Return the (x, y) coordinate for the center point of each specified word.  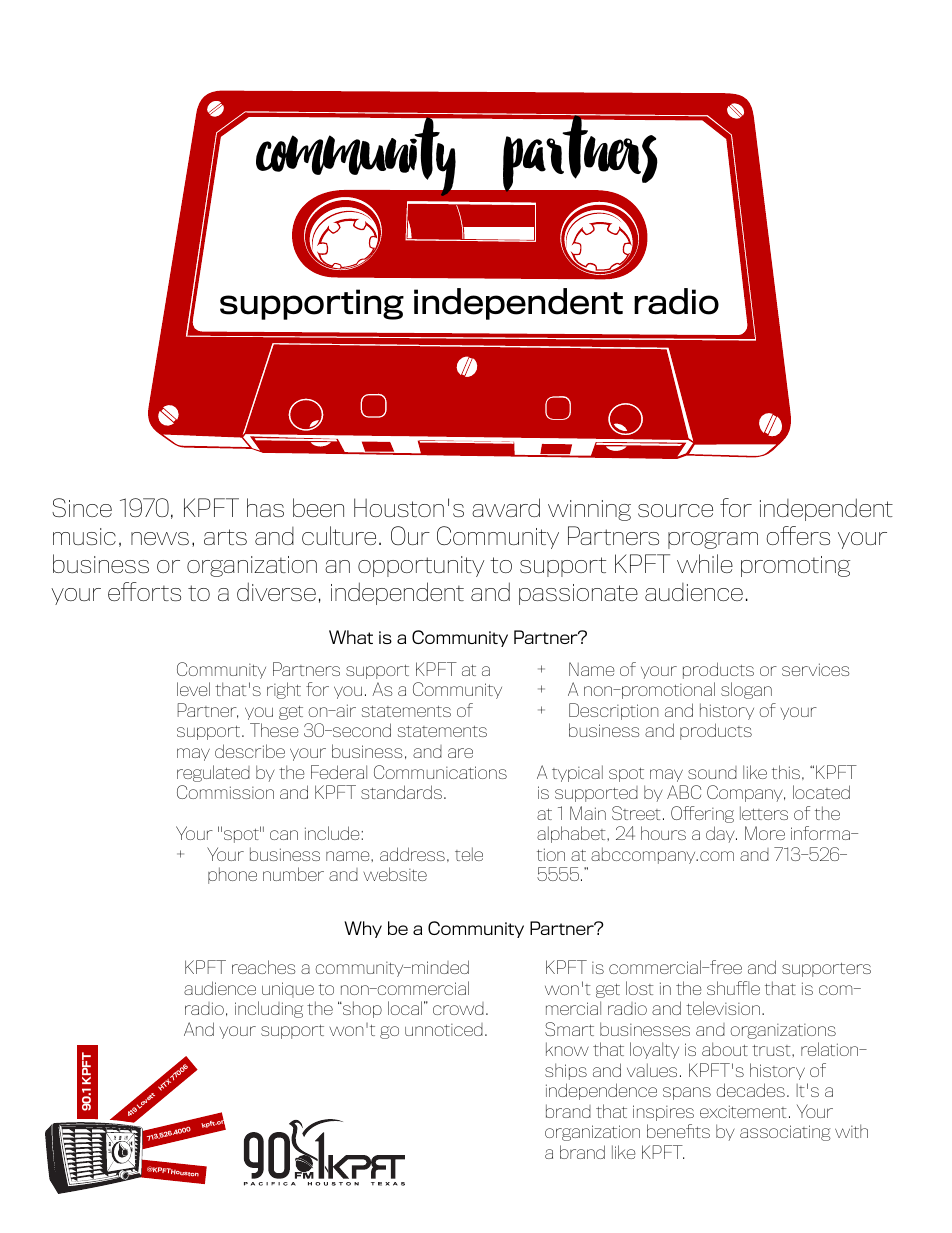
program (713, 540)
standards (401, 792)
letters (764, 813)
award (506, 507)
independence (601, 1091)
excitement (743, 1111)
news (160, 538)
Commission (225, 792)
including (269, 1009)
